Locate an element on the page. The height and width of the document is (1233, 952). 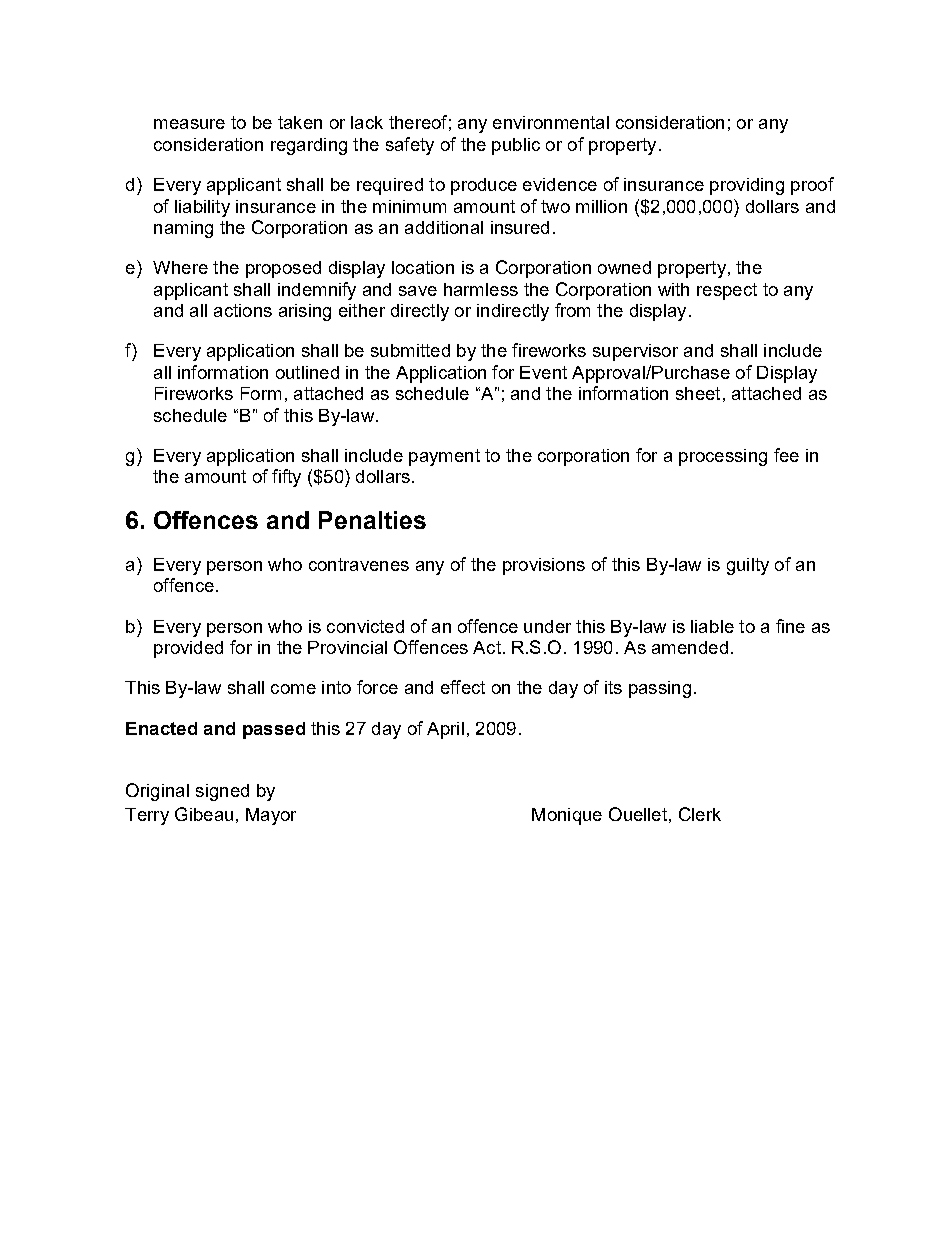
provisions is located at coordinates (544, 566).
